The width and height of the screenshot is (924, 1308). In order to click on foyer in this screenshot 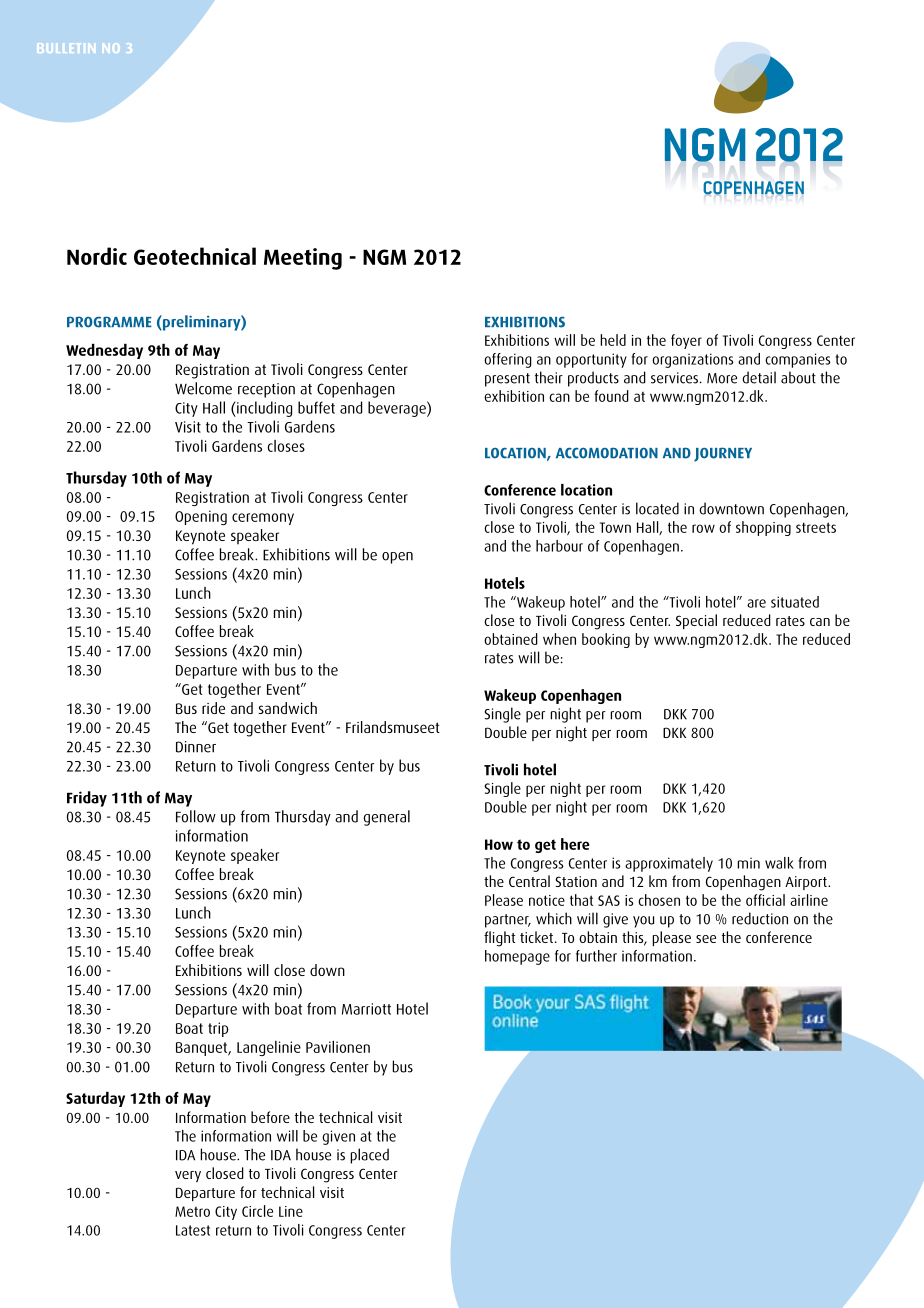, I will do `click(686, 341)`.
